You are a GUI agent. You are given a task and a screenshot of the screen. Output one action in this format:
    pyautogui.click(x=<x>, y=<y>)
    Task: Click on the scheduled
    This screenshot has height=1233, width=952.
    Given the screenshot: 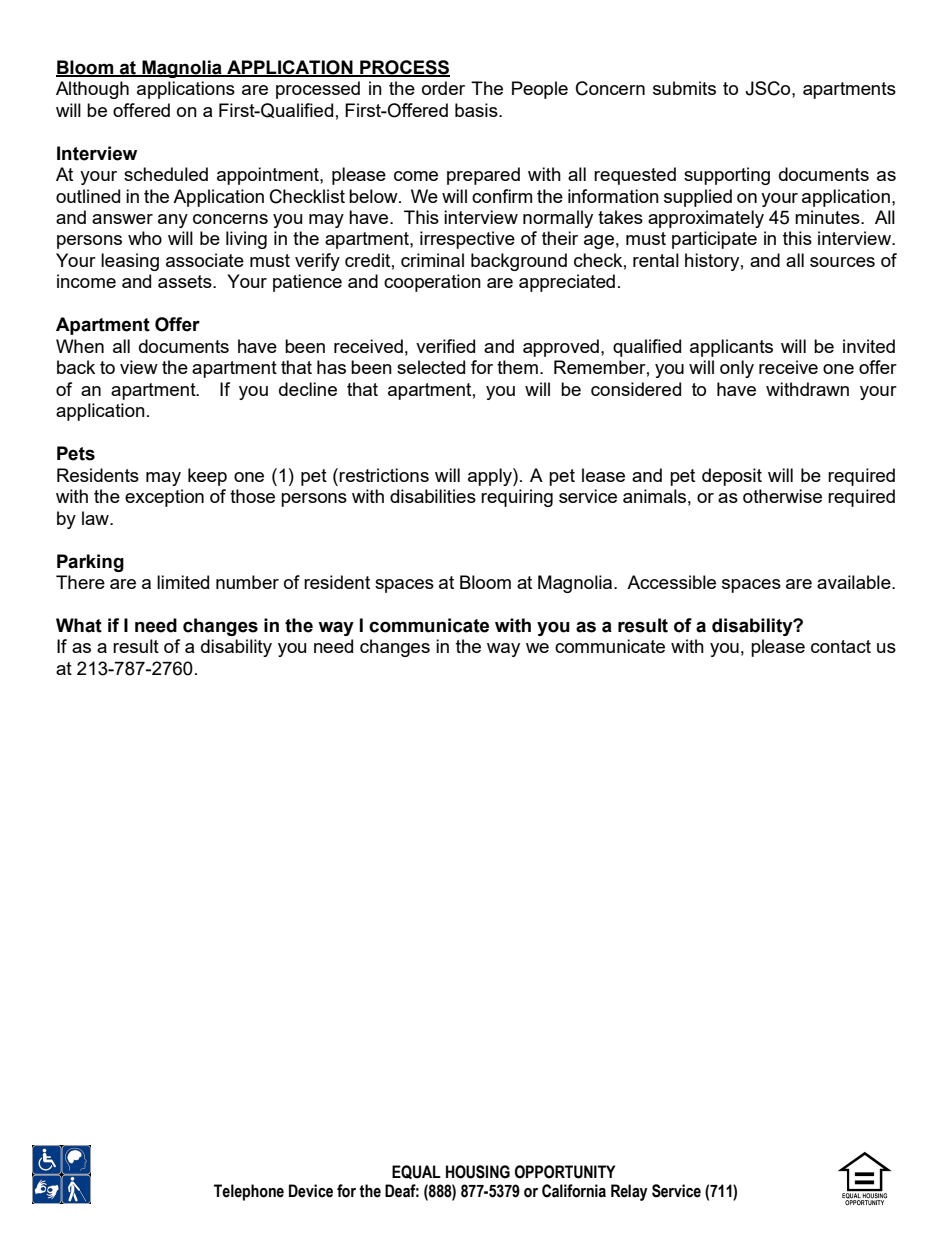 What is the action you would take?
    pyautogui.click(x=166, y=174)
